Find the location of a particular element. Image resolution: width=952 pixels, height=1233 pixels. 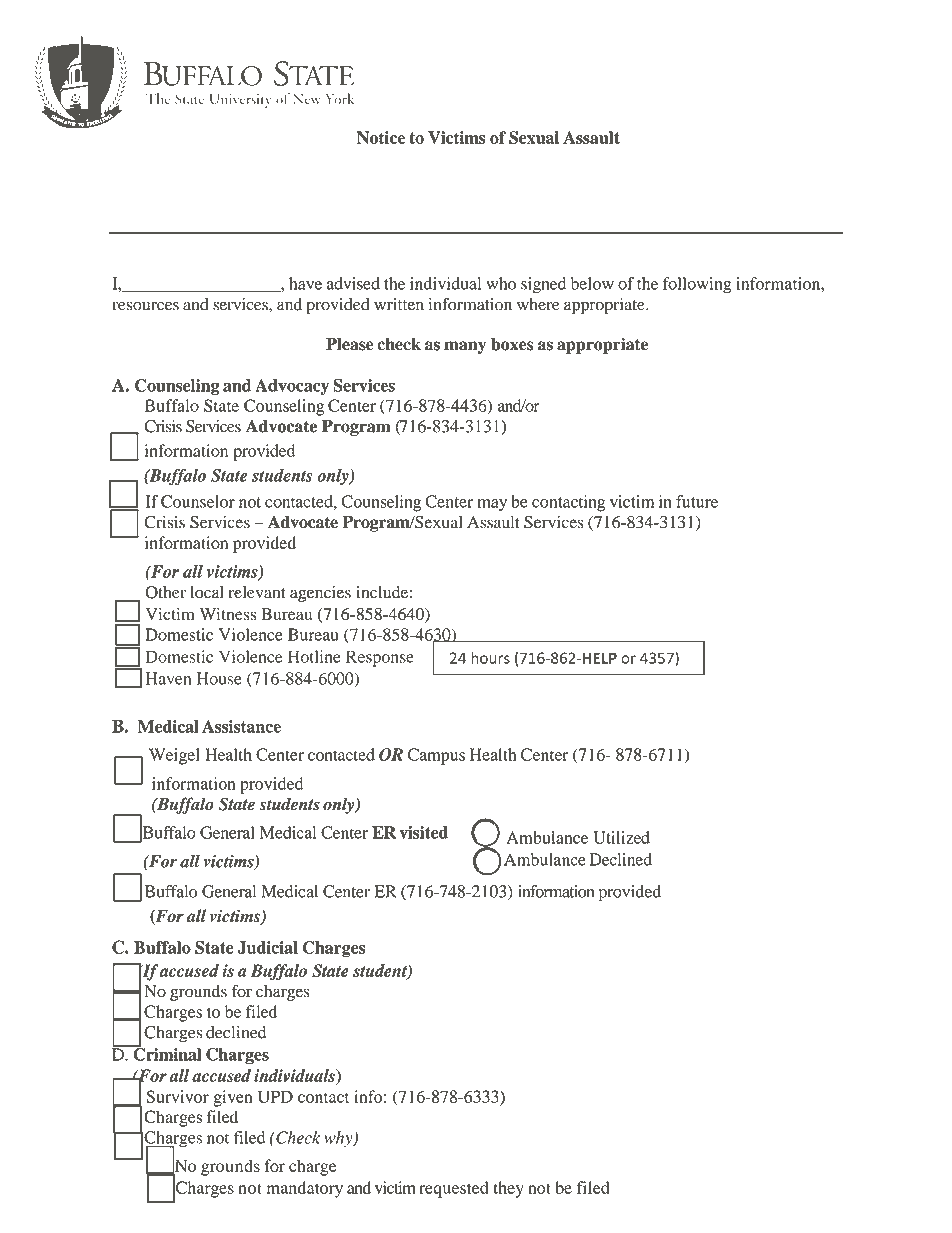

requested is located at coordinates (454, 1189).
